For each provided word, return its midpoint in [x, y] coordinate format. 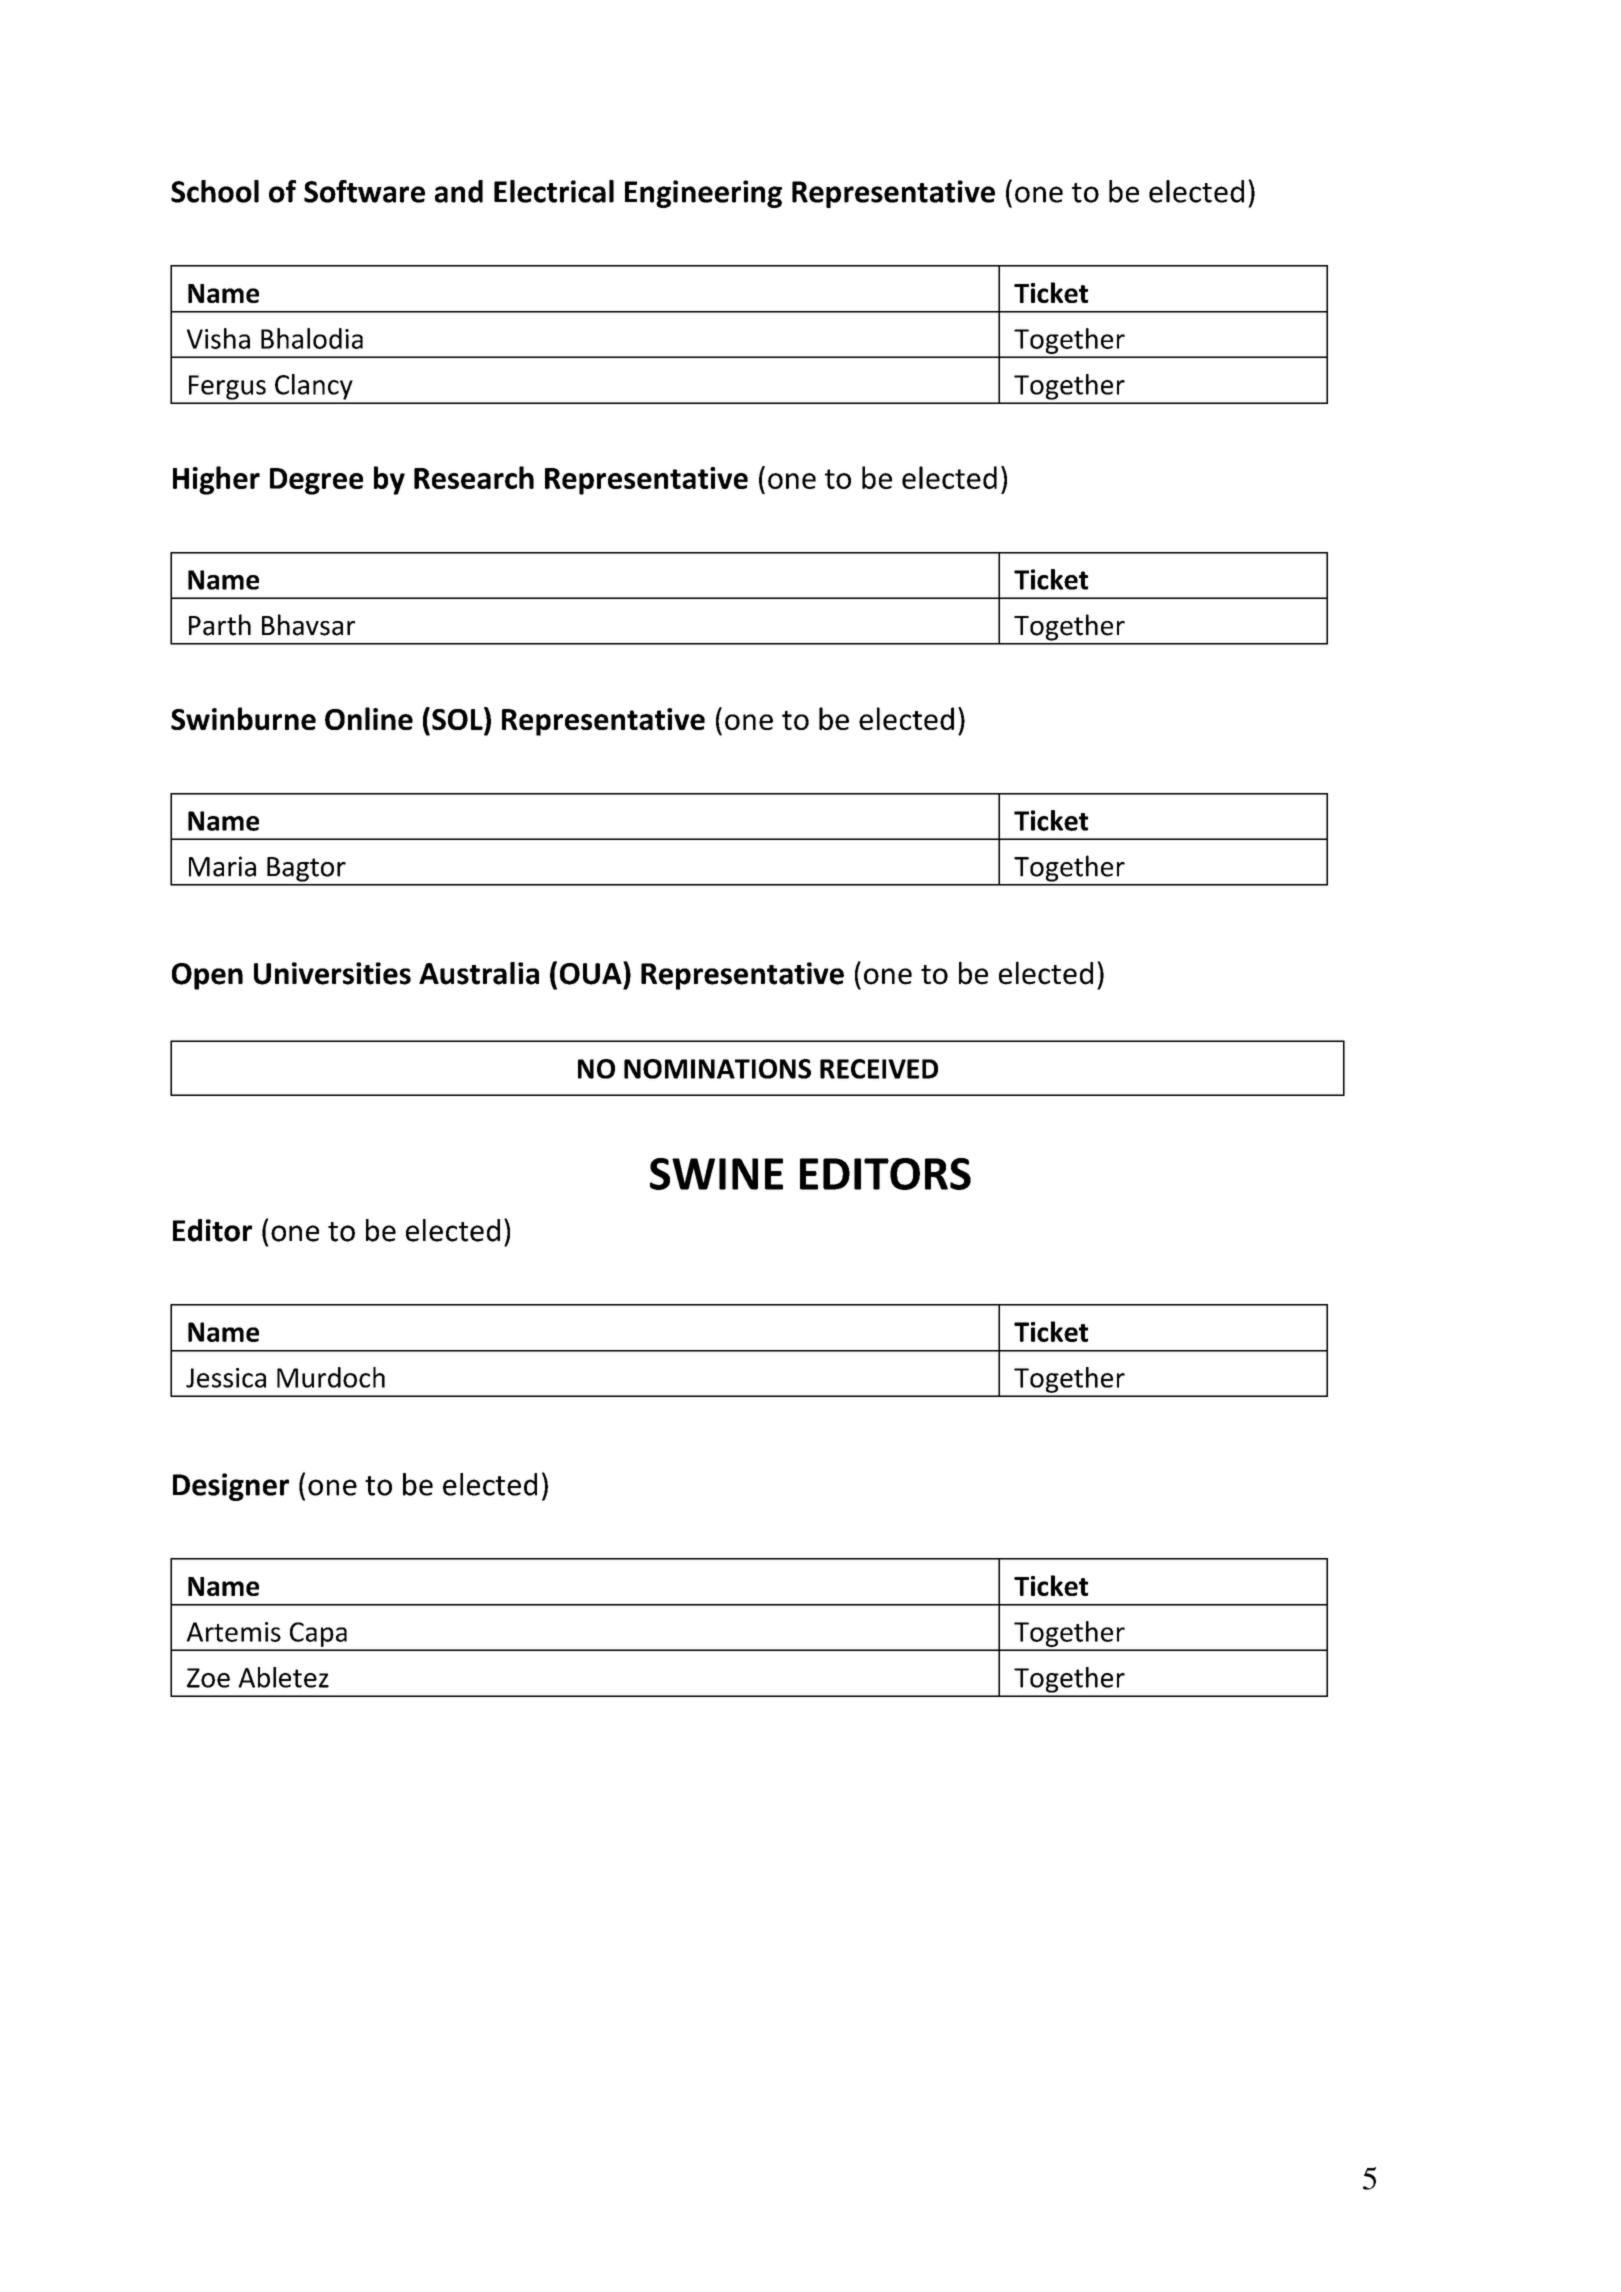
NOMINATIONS [717, 1069]
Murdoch [331, 1377]
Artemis [234, 1632]
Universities [332, 973]
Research [474, 477]
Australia [479, 973]
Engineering [703, 194]
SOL [458, 718]
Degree [316, 481]
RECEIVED [879, 1069]
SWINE [716, 1174]
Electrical [554, 191]
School [215, 191]
